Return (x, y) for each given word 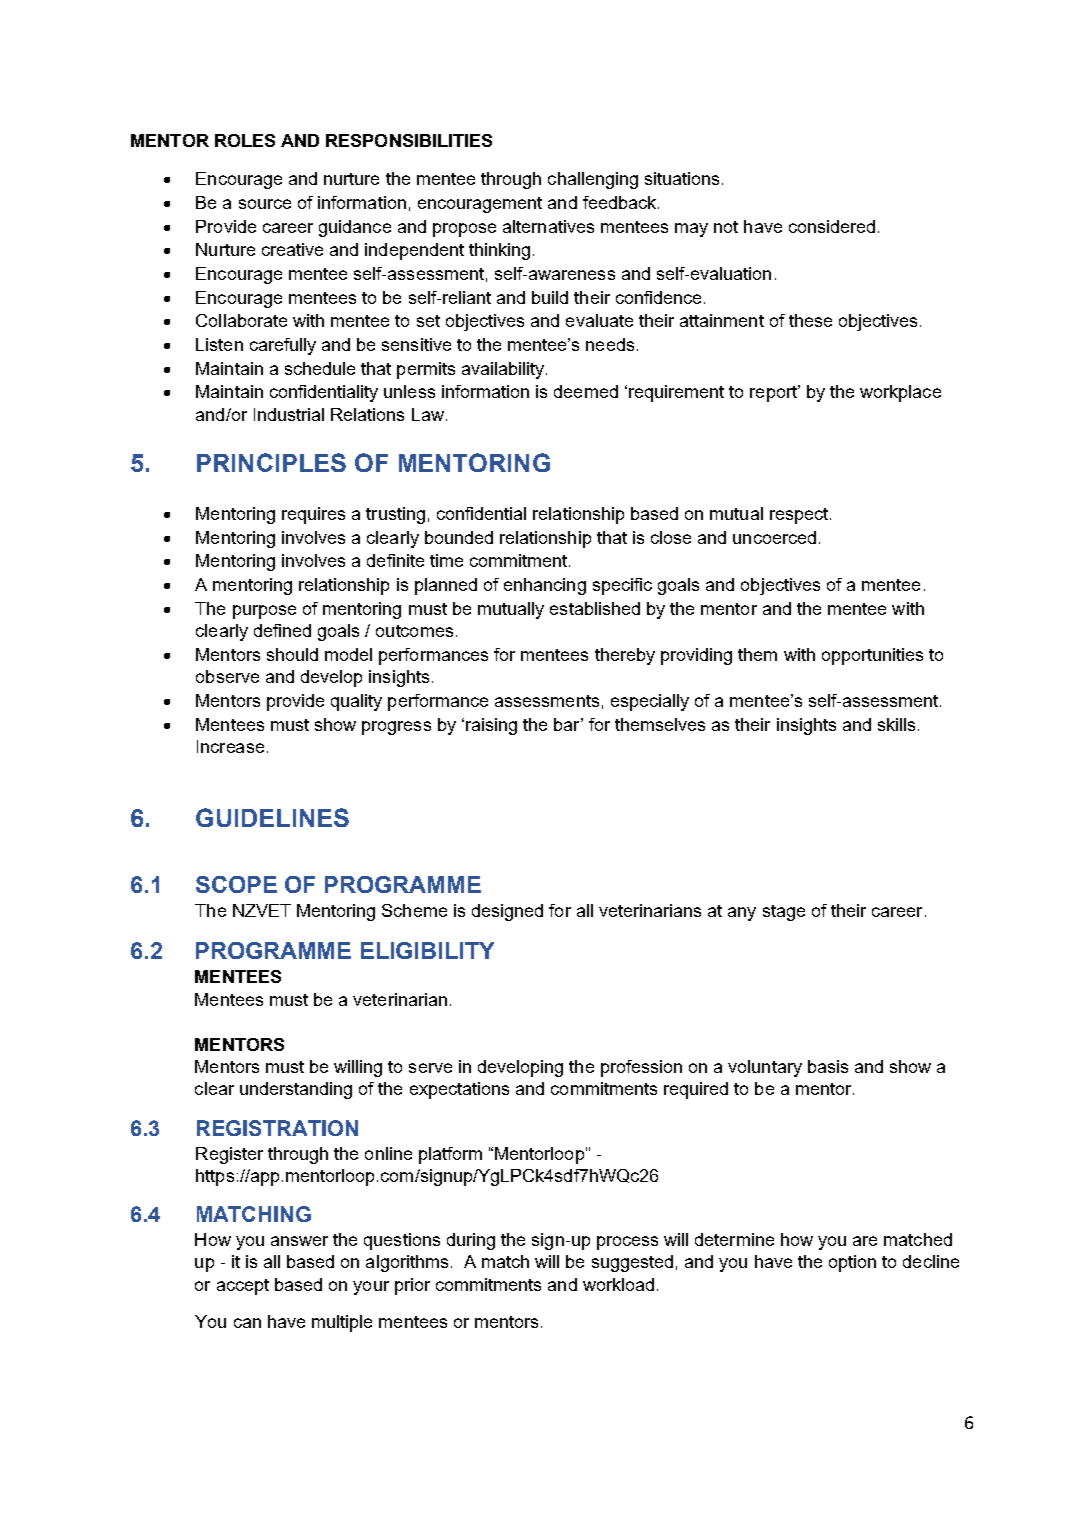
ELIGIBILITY (427, 950)
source (265, 204)
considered (832, 226)
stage (784, 913)
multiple (342, 1323)
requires (313, 515)
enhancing (545, 586)
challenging (593, 180)
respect (799, 516)
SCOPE (236, 884)
